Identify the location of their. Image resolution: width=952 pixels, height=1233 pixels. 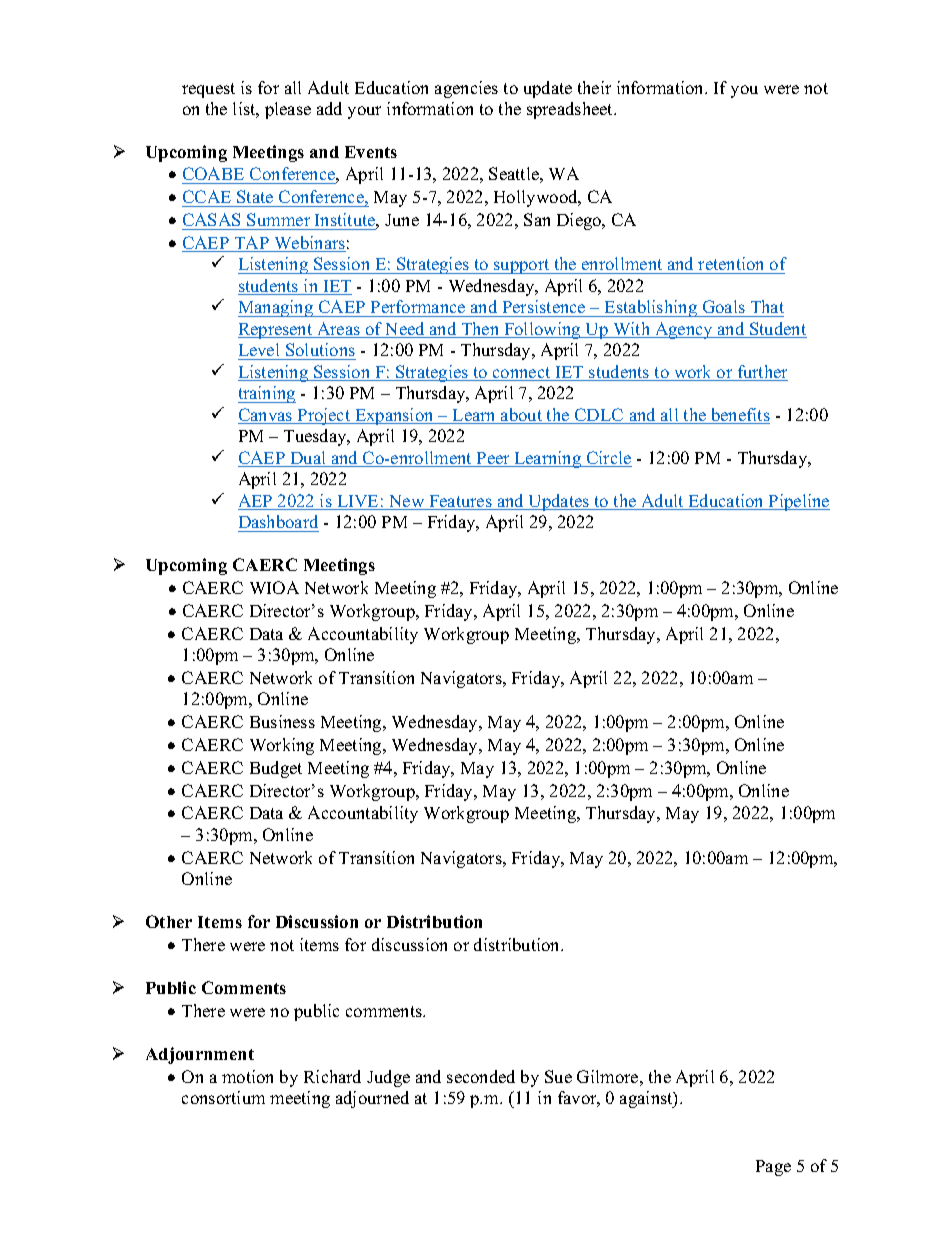
(594, 87).
